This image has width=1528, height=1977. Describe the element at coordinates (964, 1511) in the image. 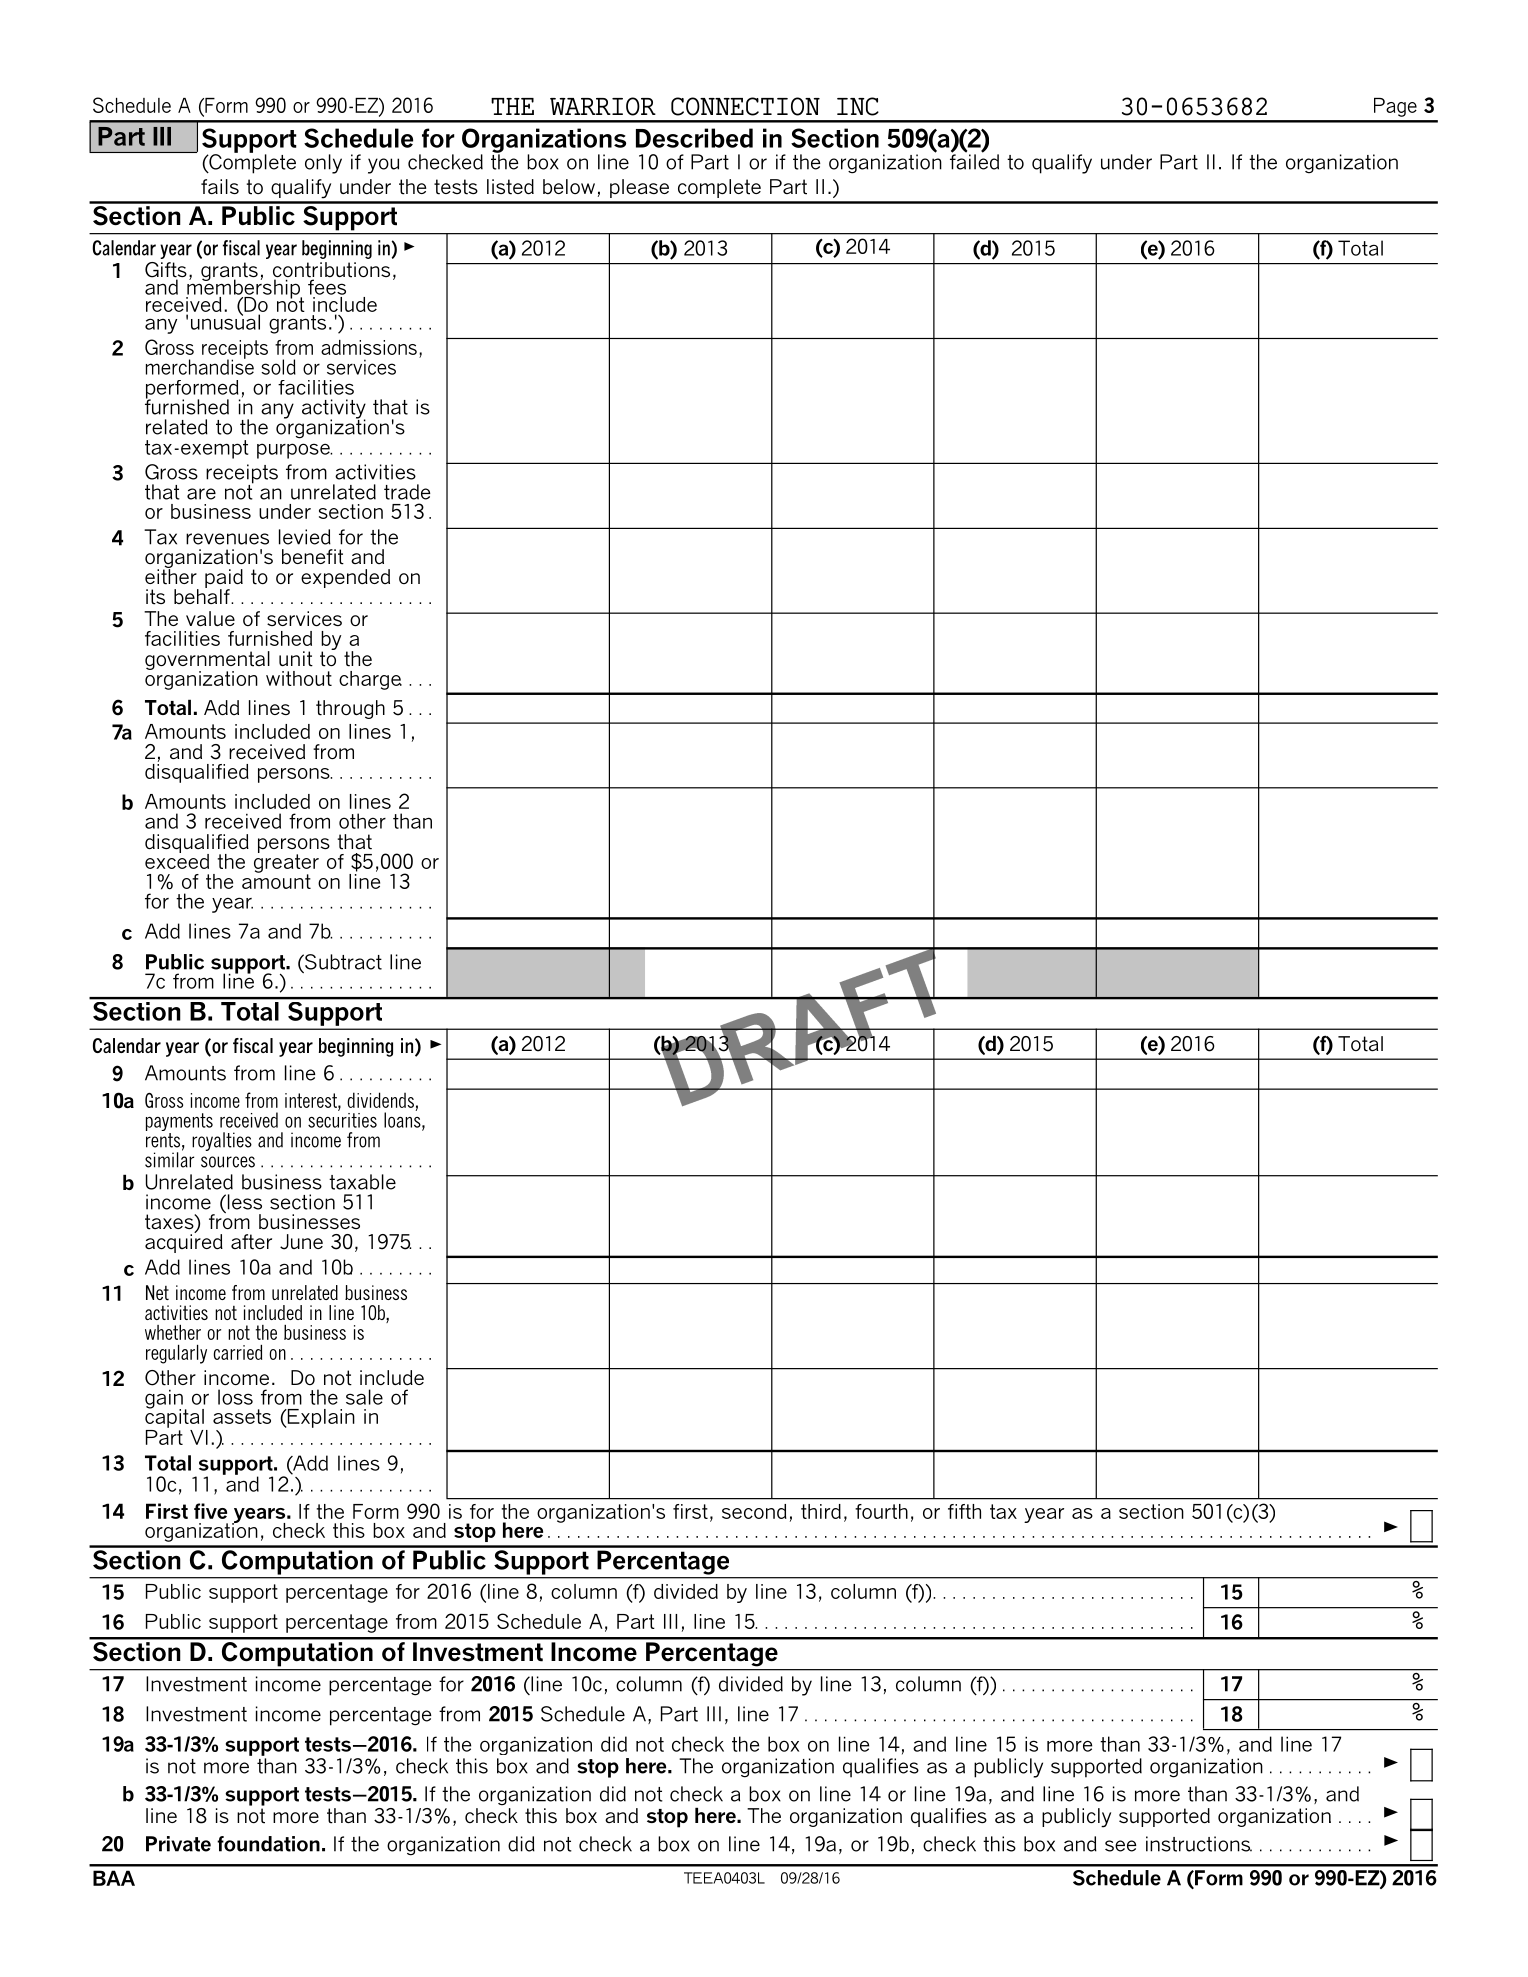

I see `fifth` at that location.
